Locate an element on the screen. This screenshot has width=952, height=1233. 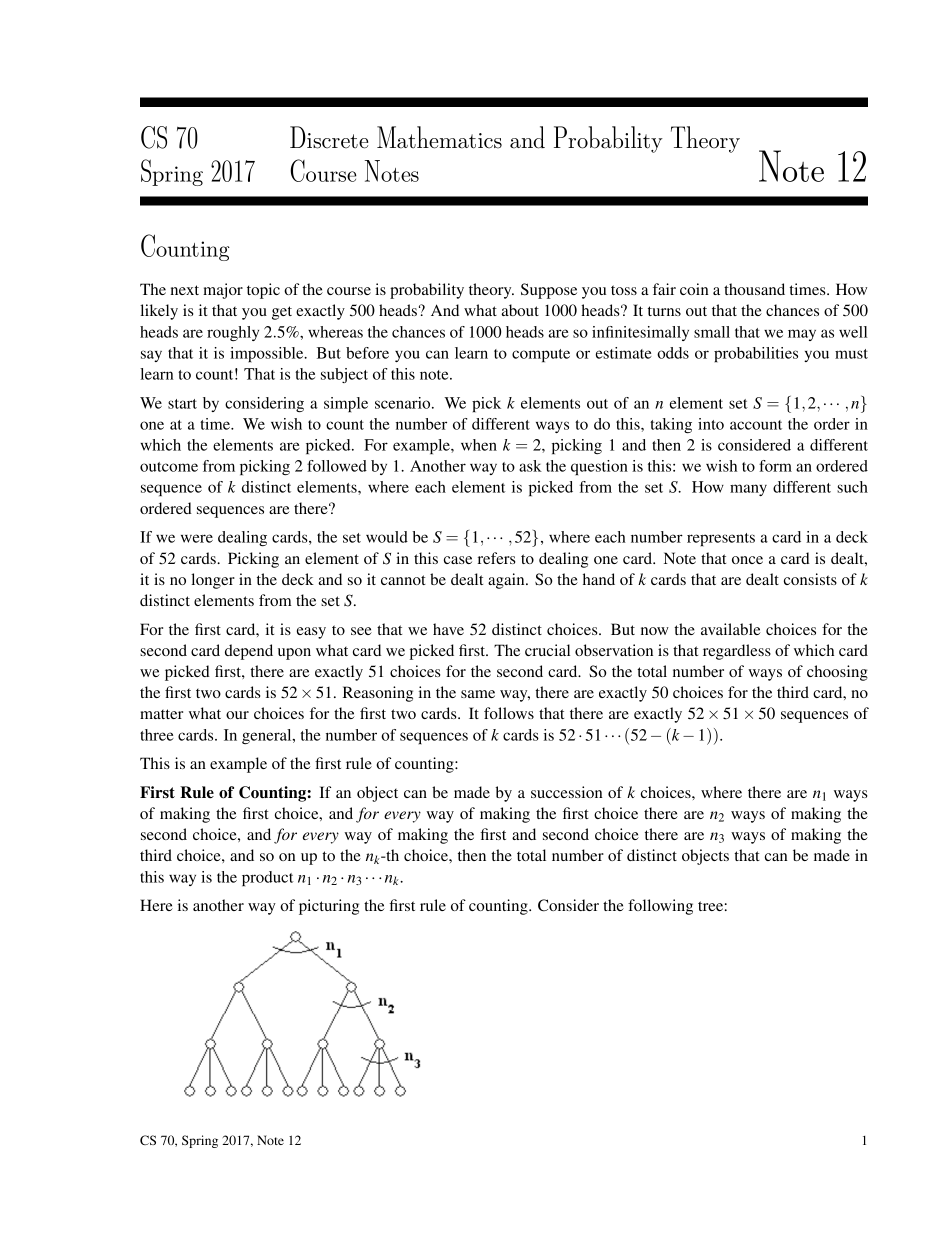
when is located at coordinates (479, 445).
